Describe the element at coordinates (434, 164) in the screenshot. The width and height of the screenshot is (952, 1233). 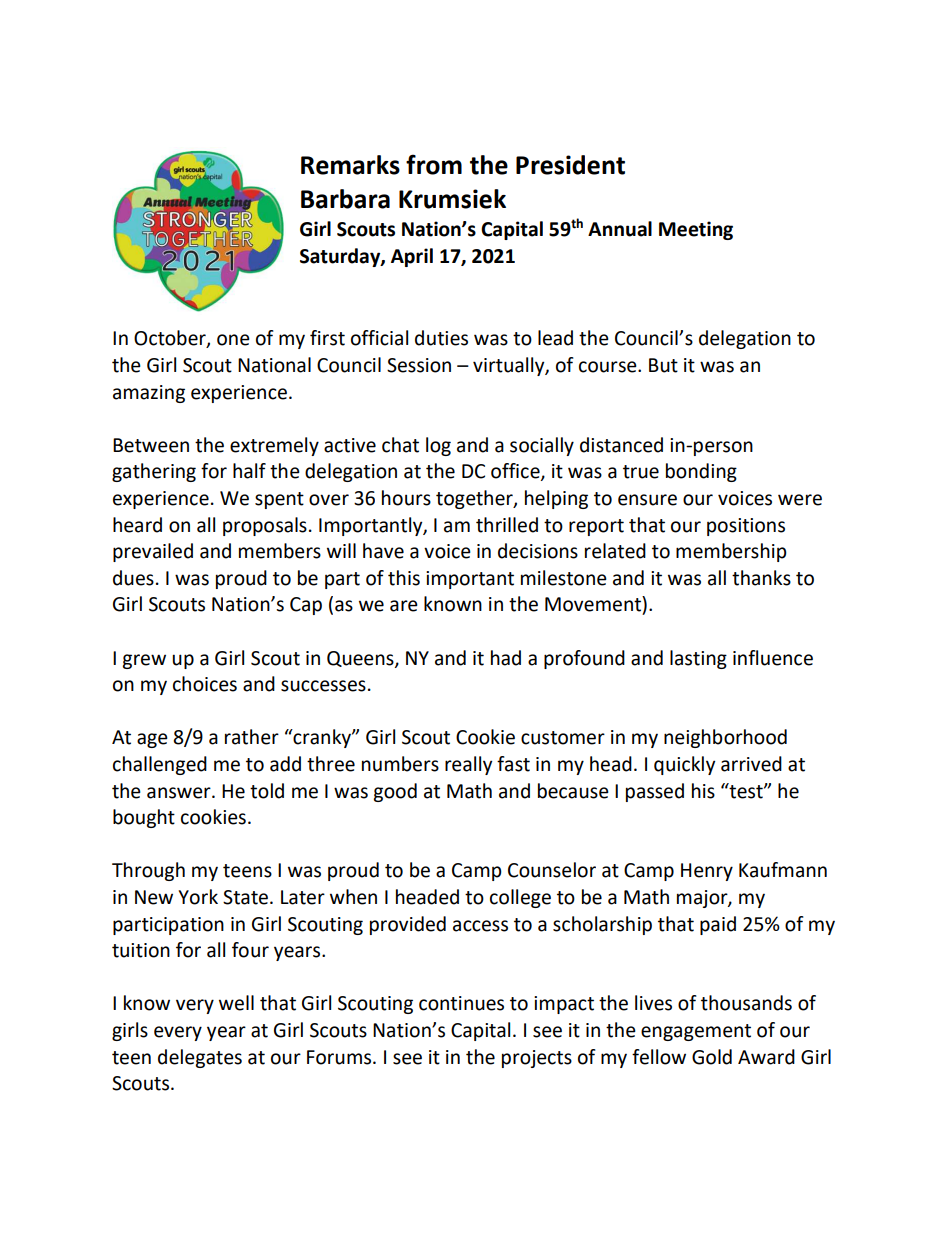
I see `from` at that location.
